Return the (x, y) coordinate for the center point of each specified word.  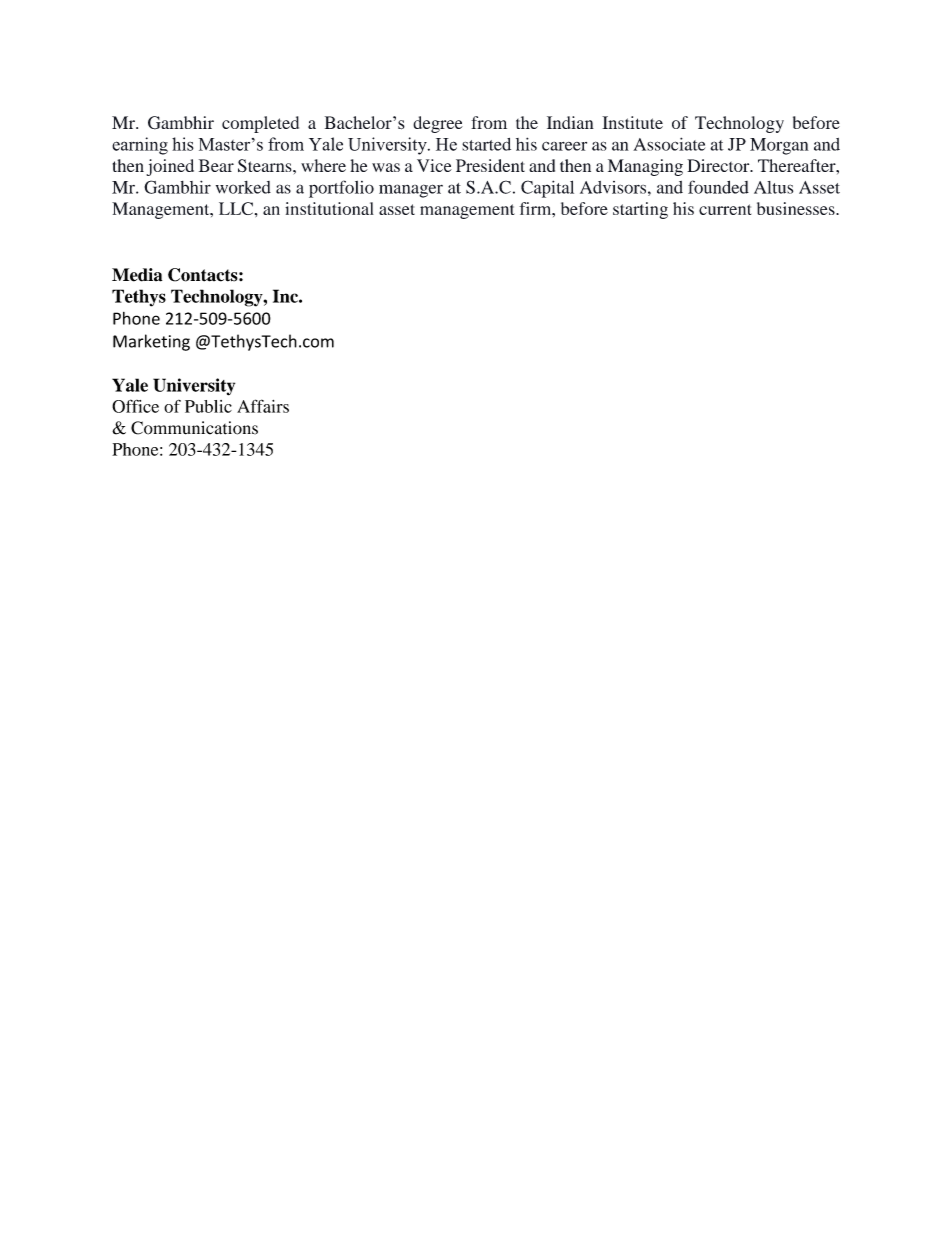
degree (438, 124)
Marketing (151, 342)
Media (137, 275)
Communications (194, 428)
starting (640, 210)
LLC (236, 208)
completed (260, 124)
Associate (669, 144)
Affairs (263, 406)
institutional (329, 208)
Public (208, 406)
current (725, 209)
